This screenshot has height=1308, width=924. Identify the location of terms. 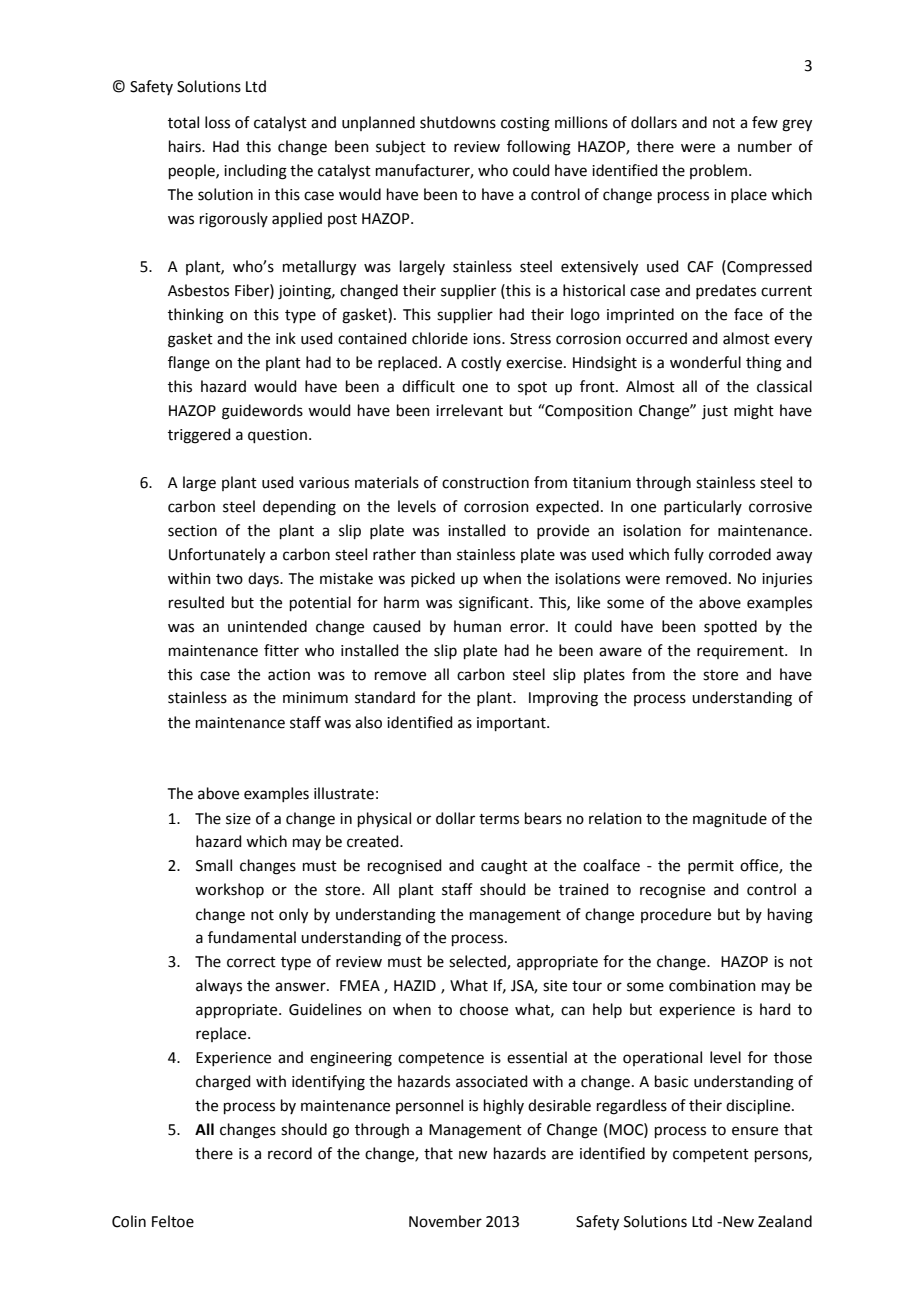
(499, 819).
